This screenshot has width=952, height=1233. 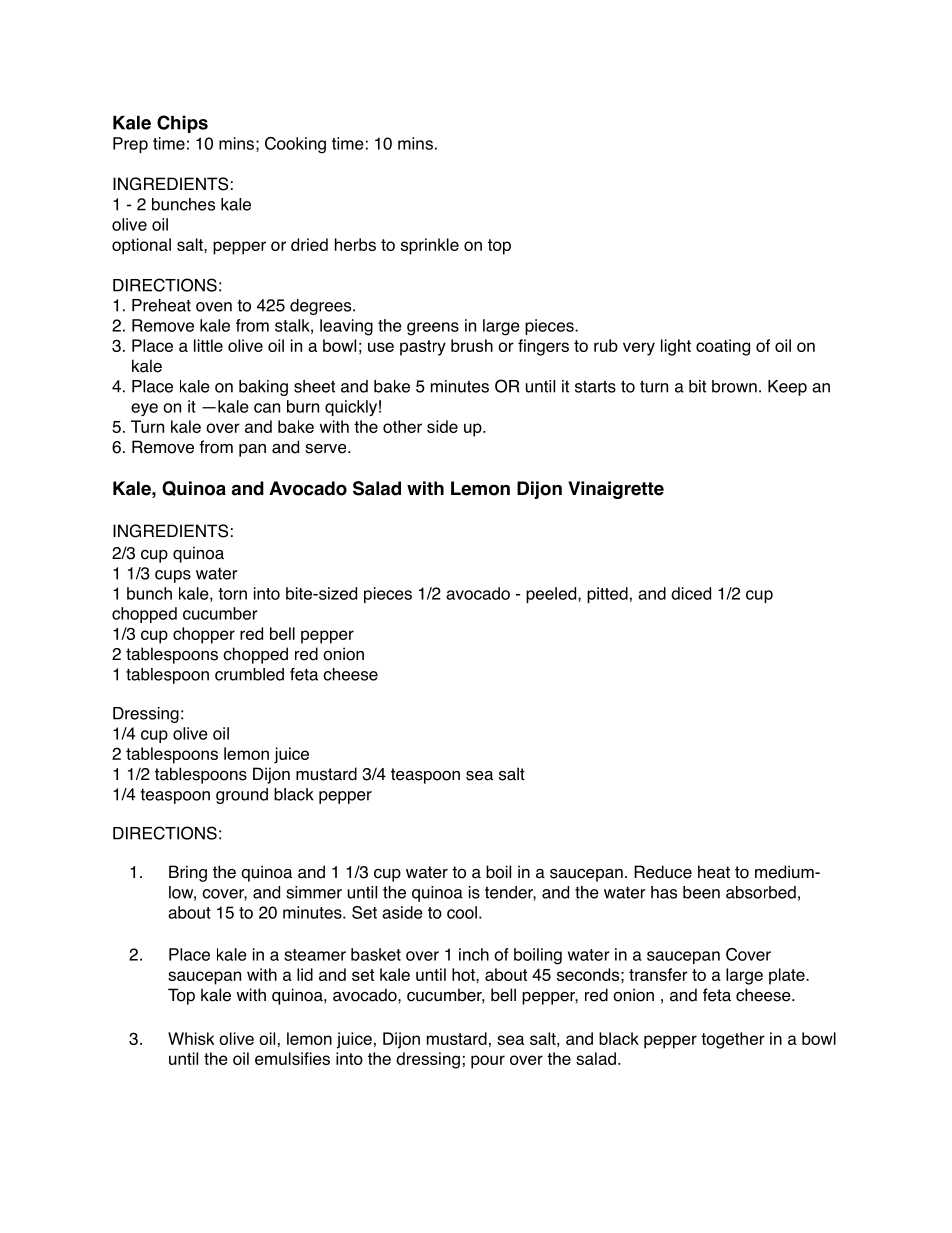 What do you see at coordinates (723, 347) in the screenshot?
I see `coating` at bounding box center [723, 347].
